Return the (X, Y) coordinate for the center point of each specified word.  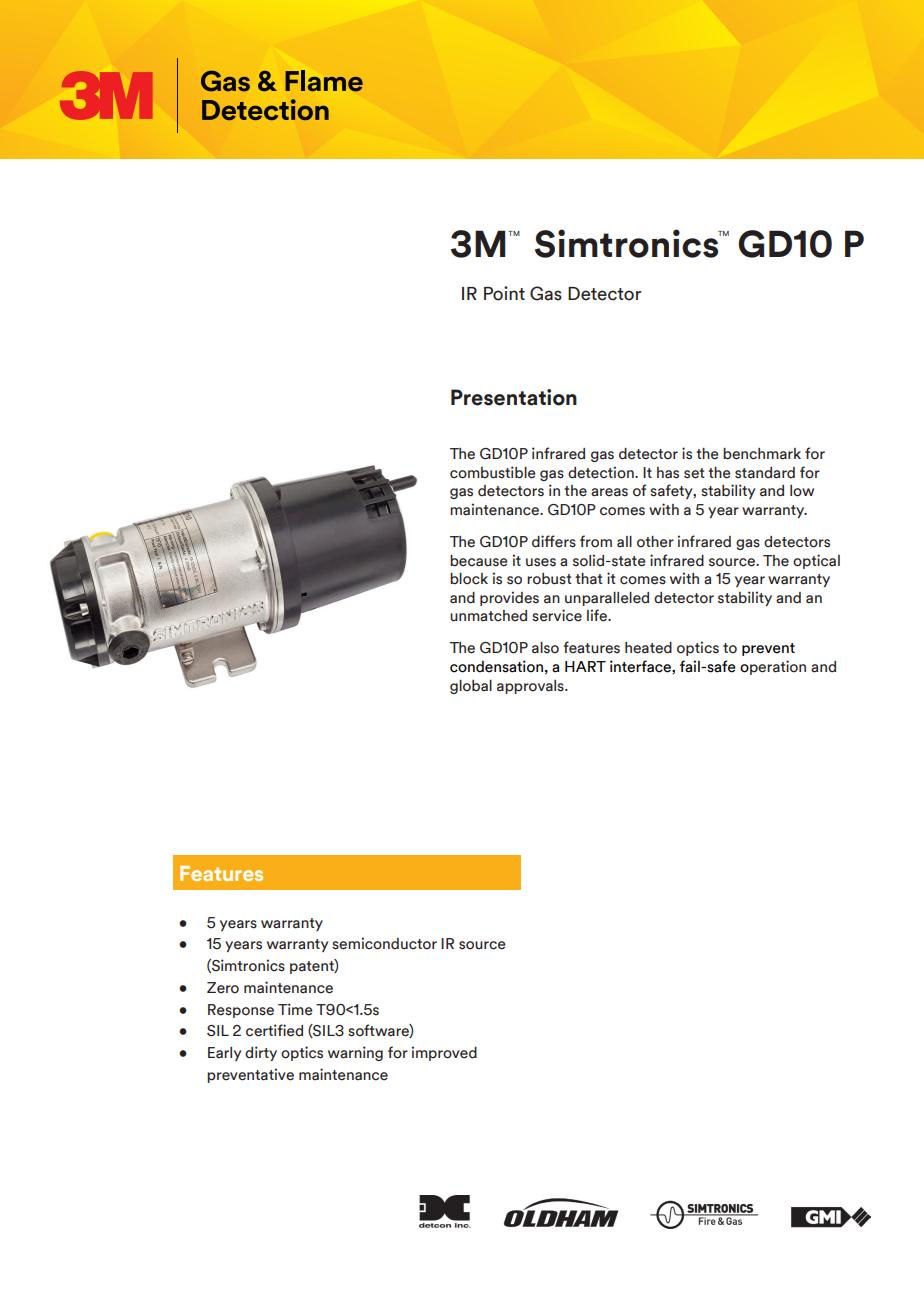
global (471, 687)
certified (274, 1030)
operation (773, 667)
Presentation (514, 397)
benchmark (762, 454)
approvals (531, 687)
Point (504, 293)
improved (444, 1053)
